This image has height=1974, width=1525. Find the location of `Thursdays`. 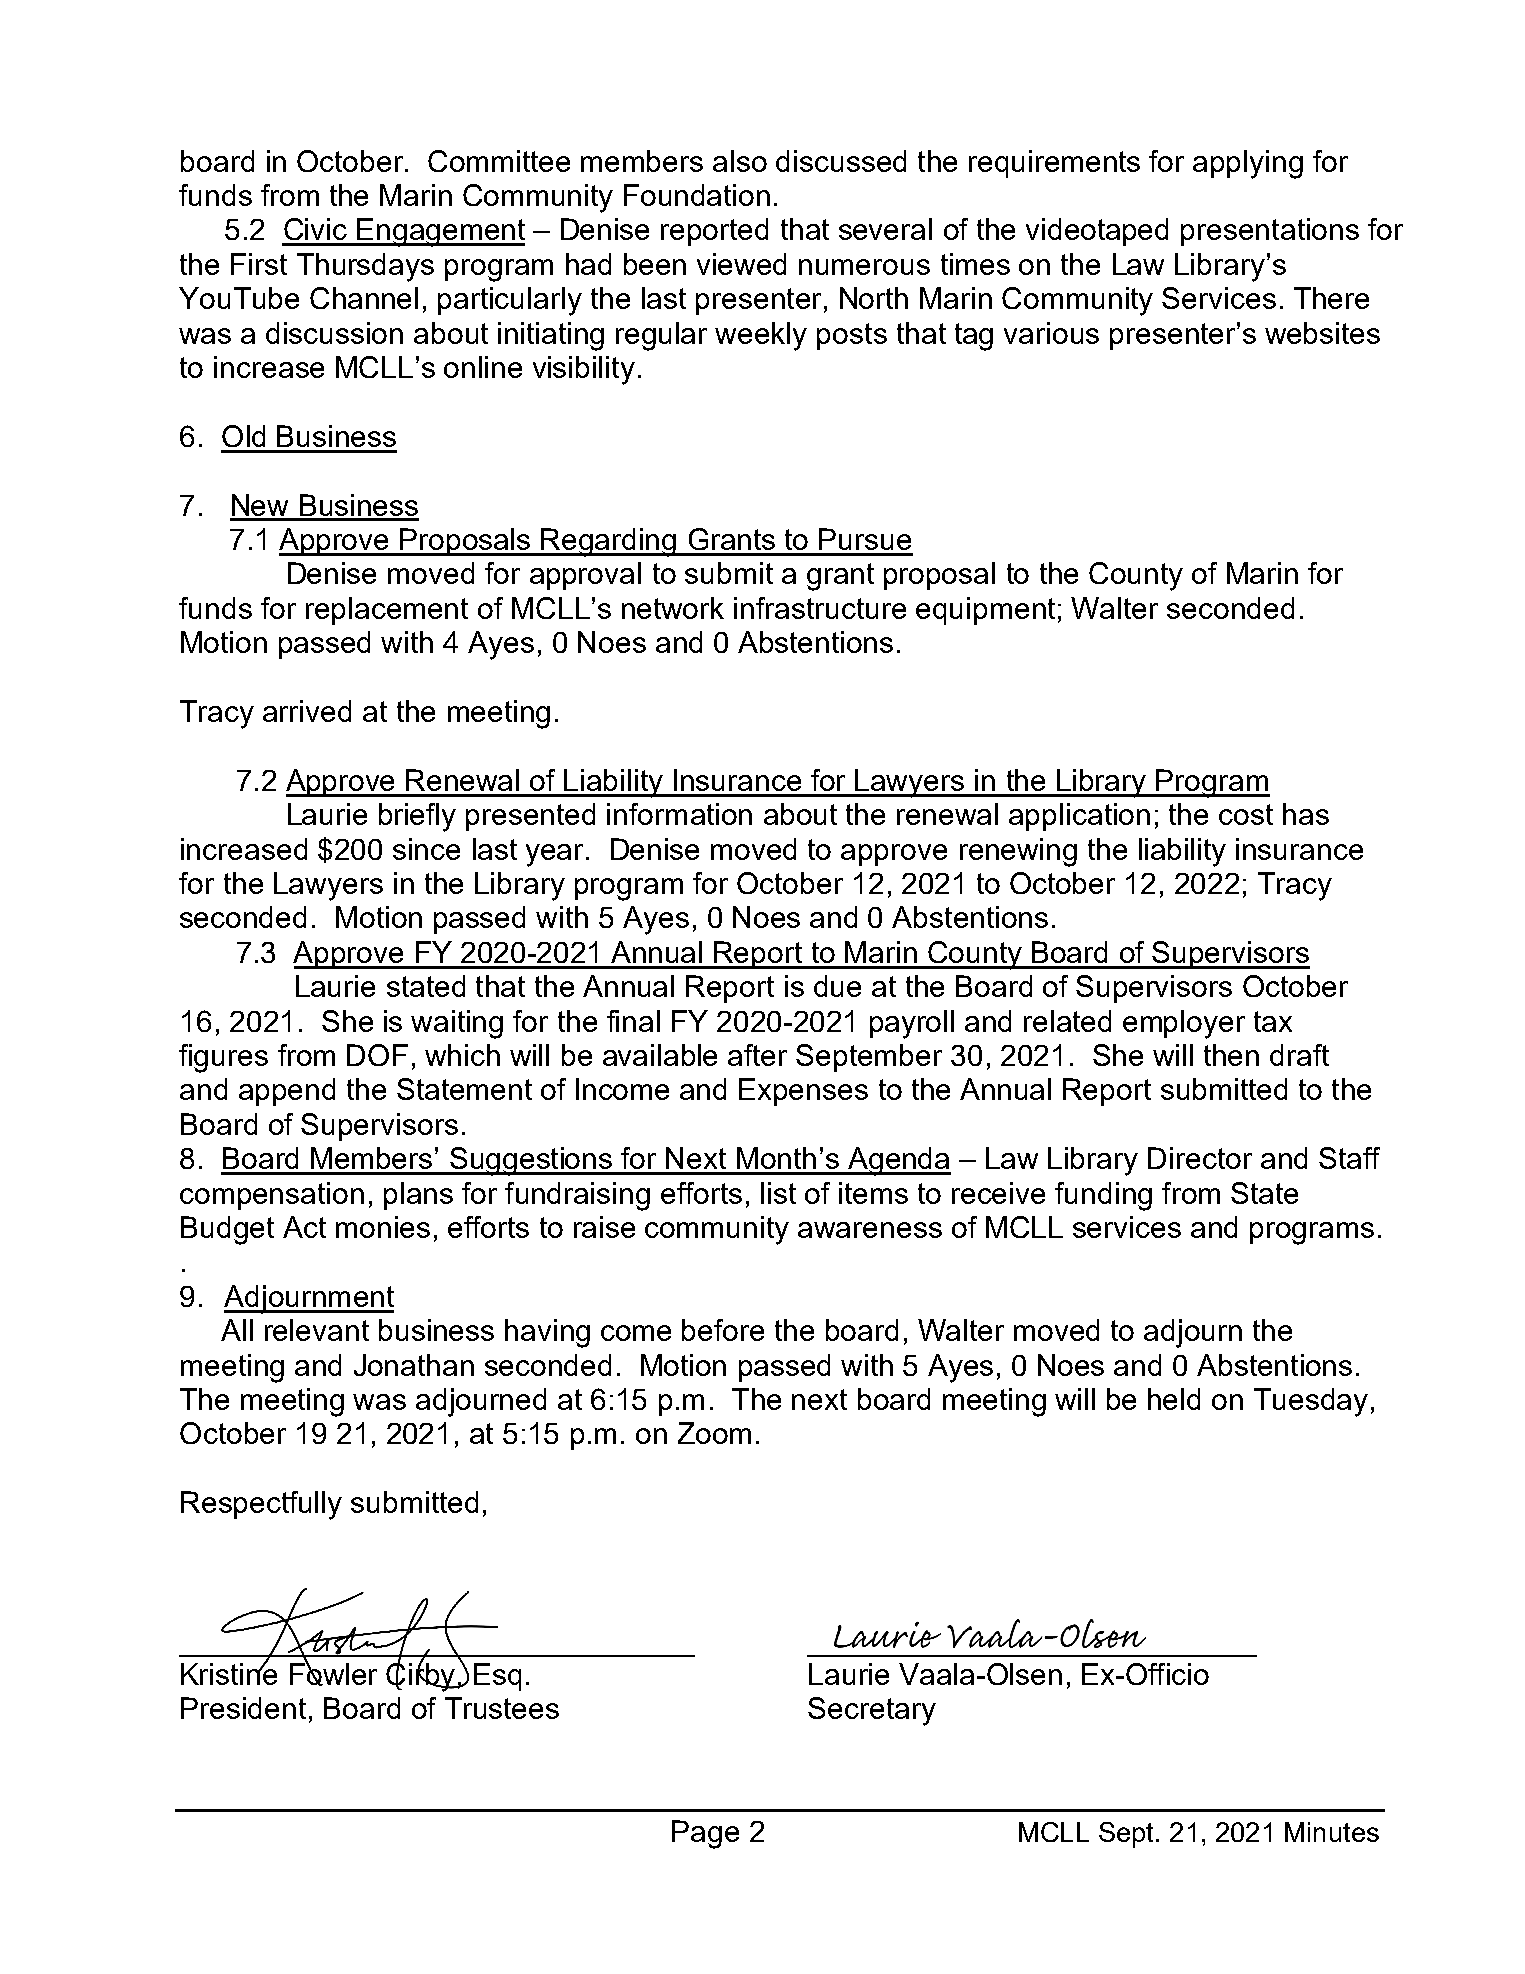

Thursdays is located at coordinates (365, 267).
